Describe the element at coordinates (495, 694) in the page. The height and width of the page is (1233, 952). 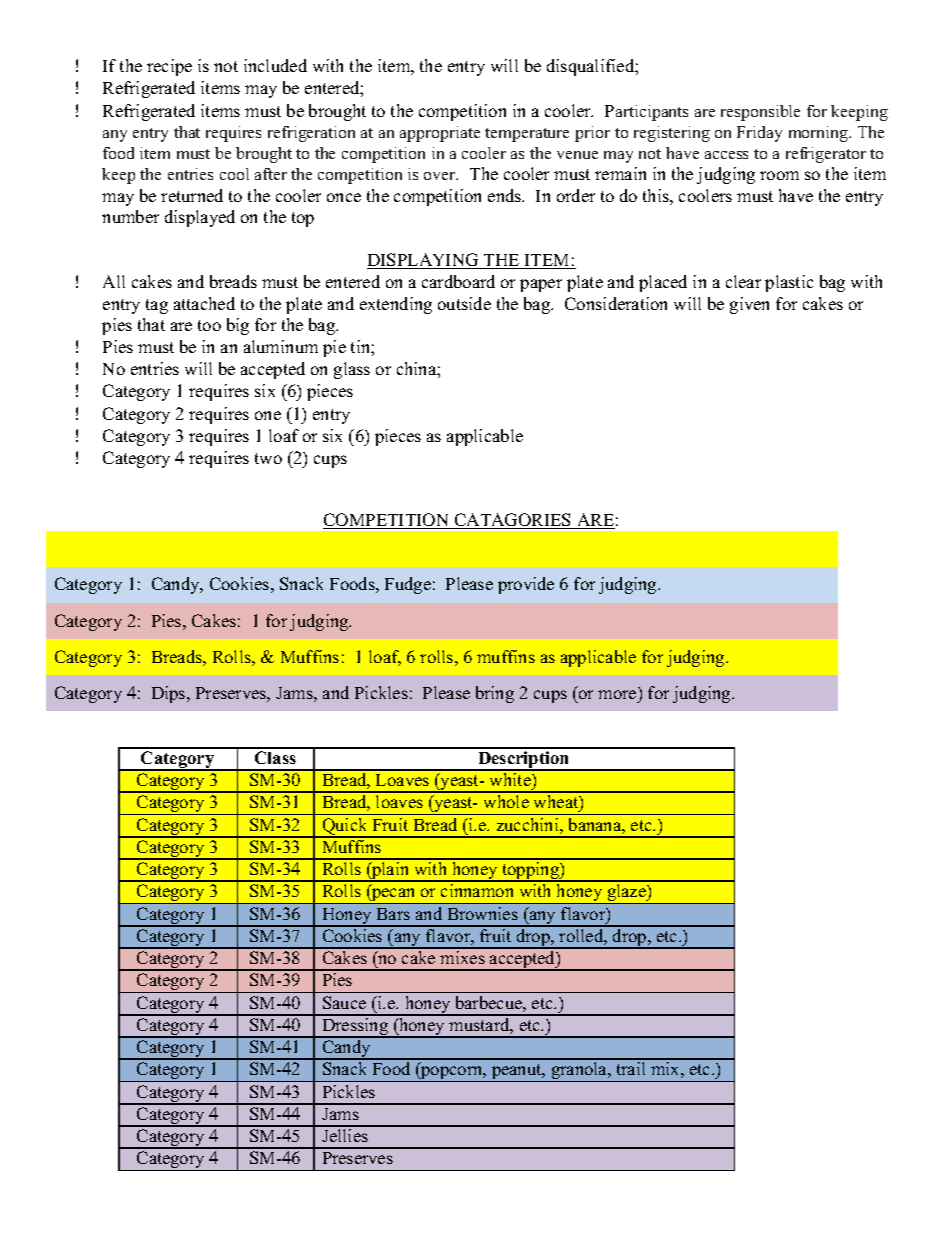
I see `bring` at that location.
